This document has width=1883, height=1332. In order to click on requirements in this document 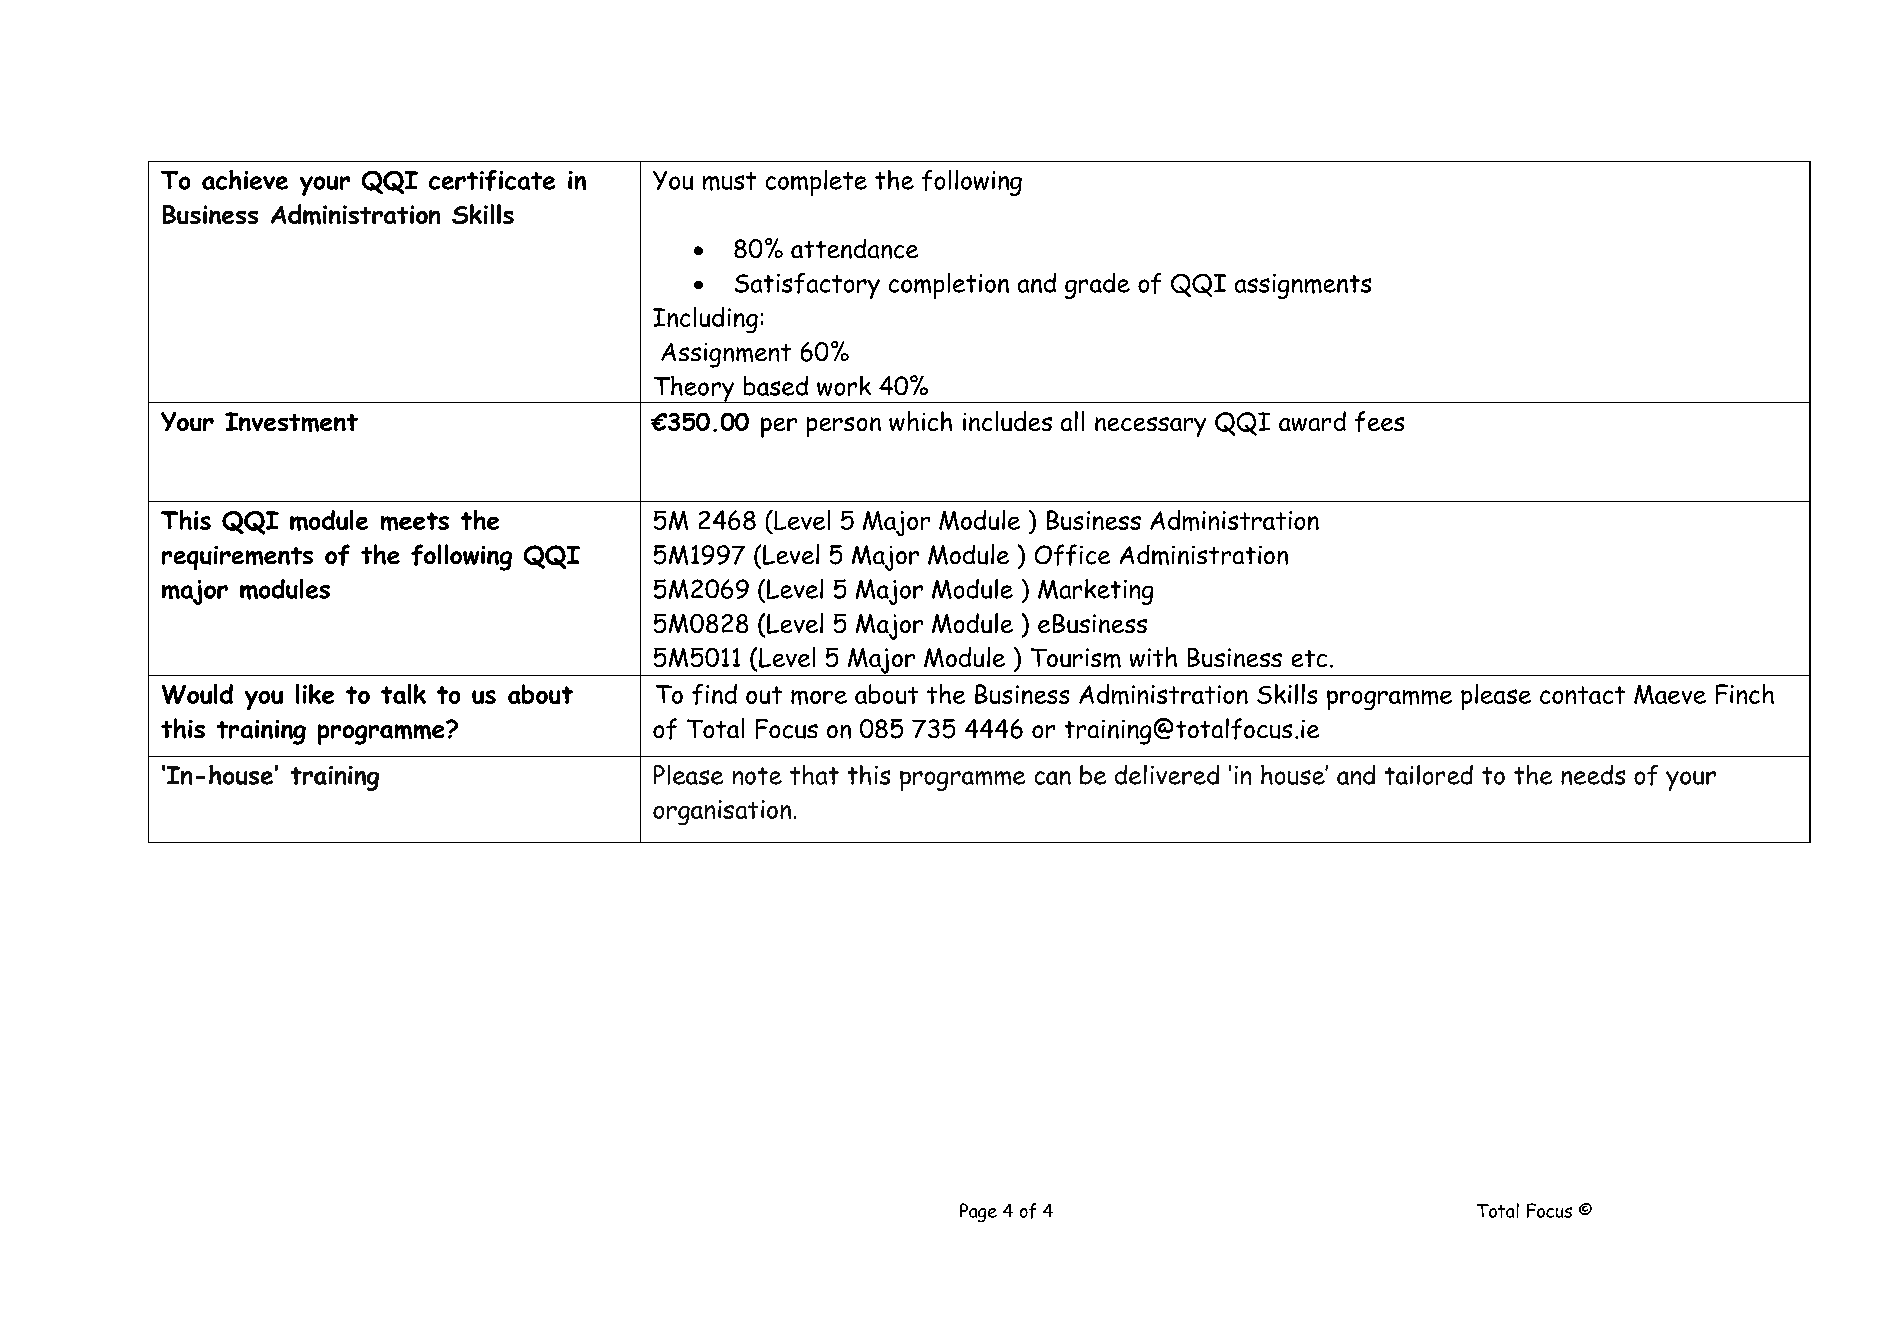, I will do `click(237, 558)`.
